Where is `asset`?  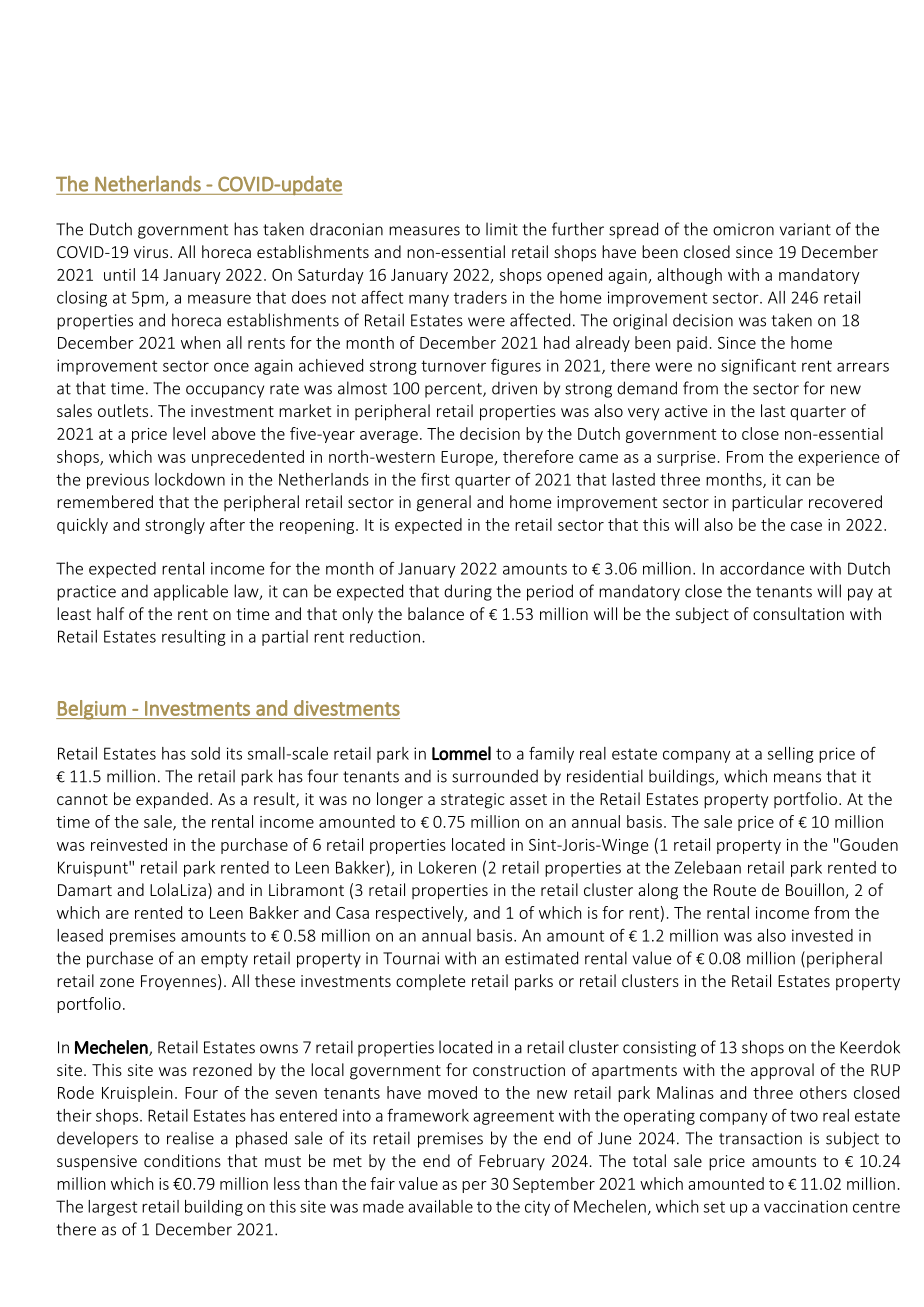
asset is located at coordinates (528, 799).
